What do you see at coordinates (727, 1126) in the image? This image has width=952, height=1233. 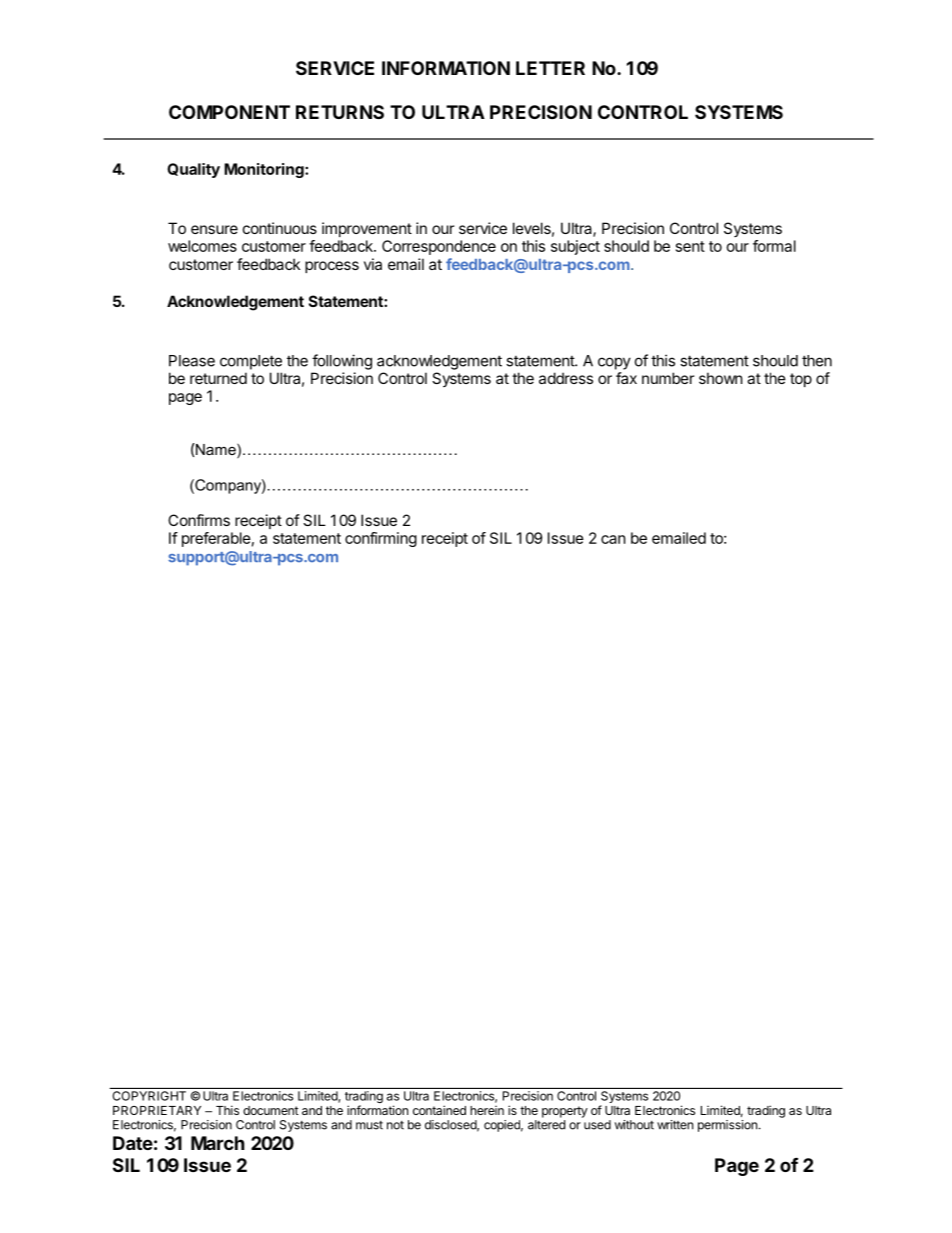 I see `permission` at bounding box center [727, 1126].
